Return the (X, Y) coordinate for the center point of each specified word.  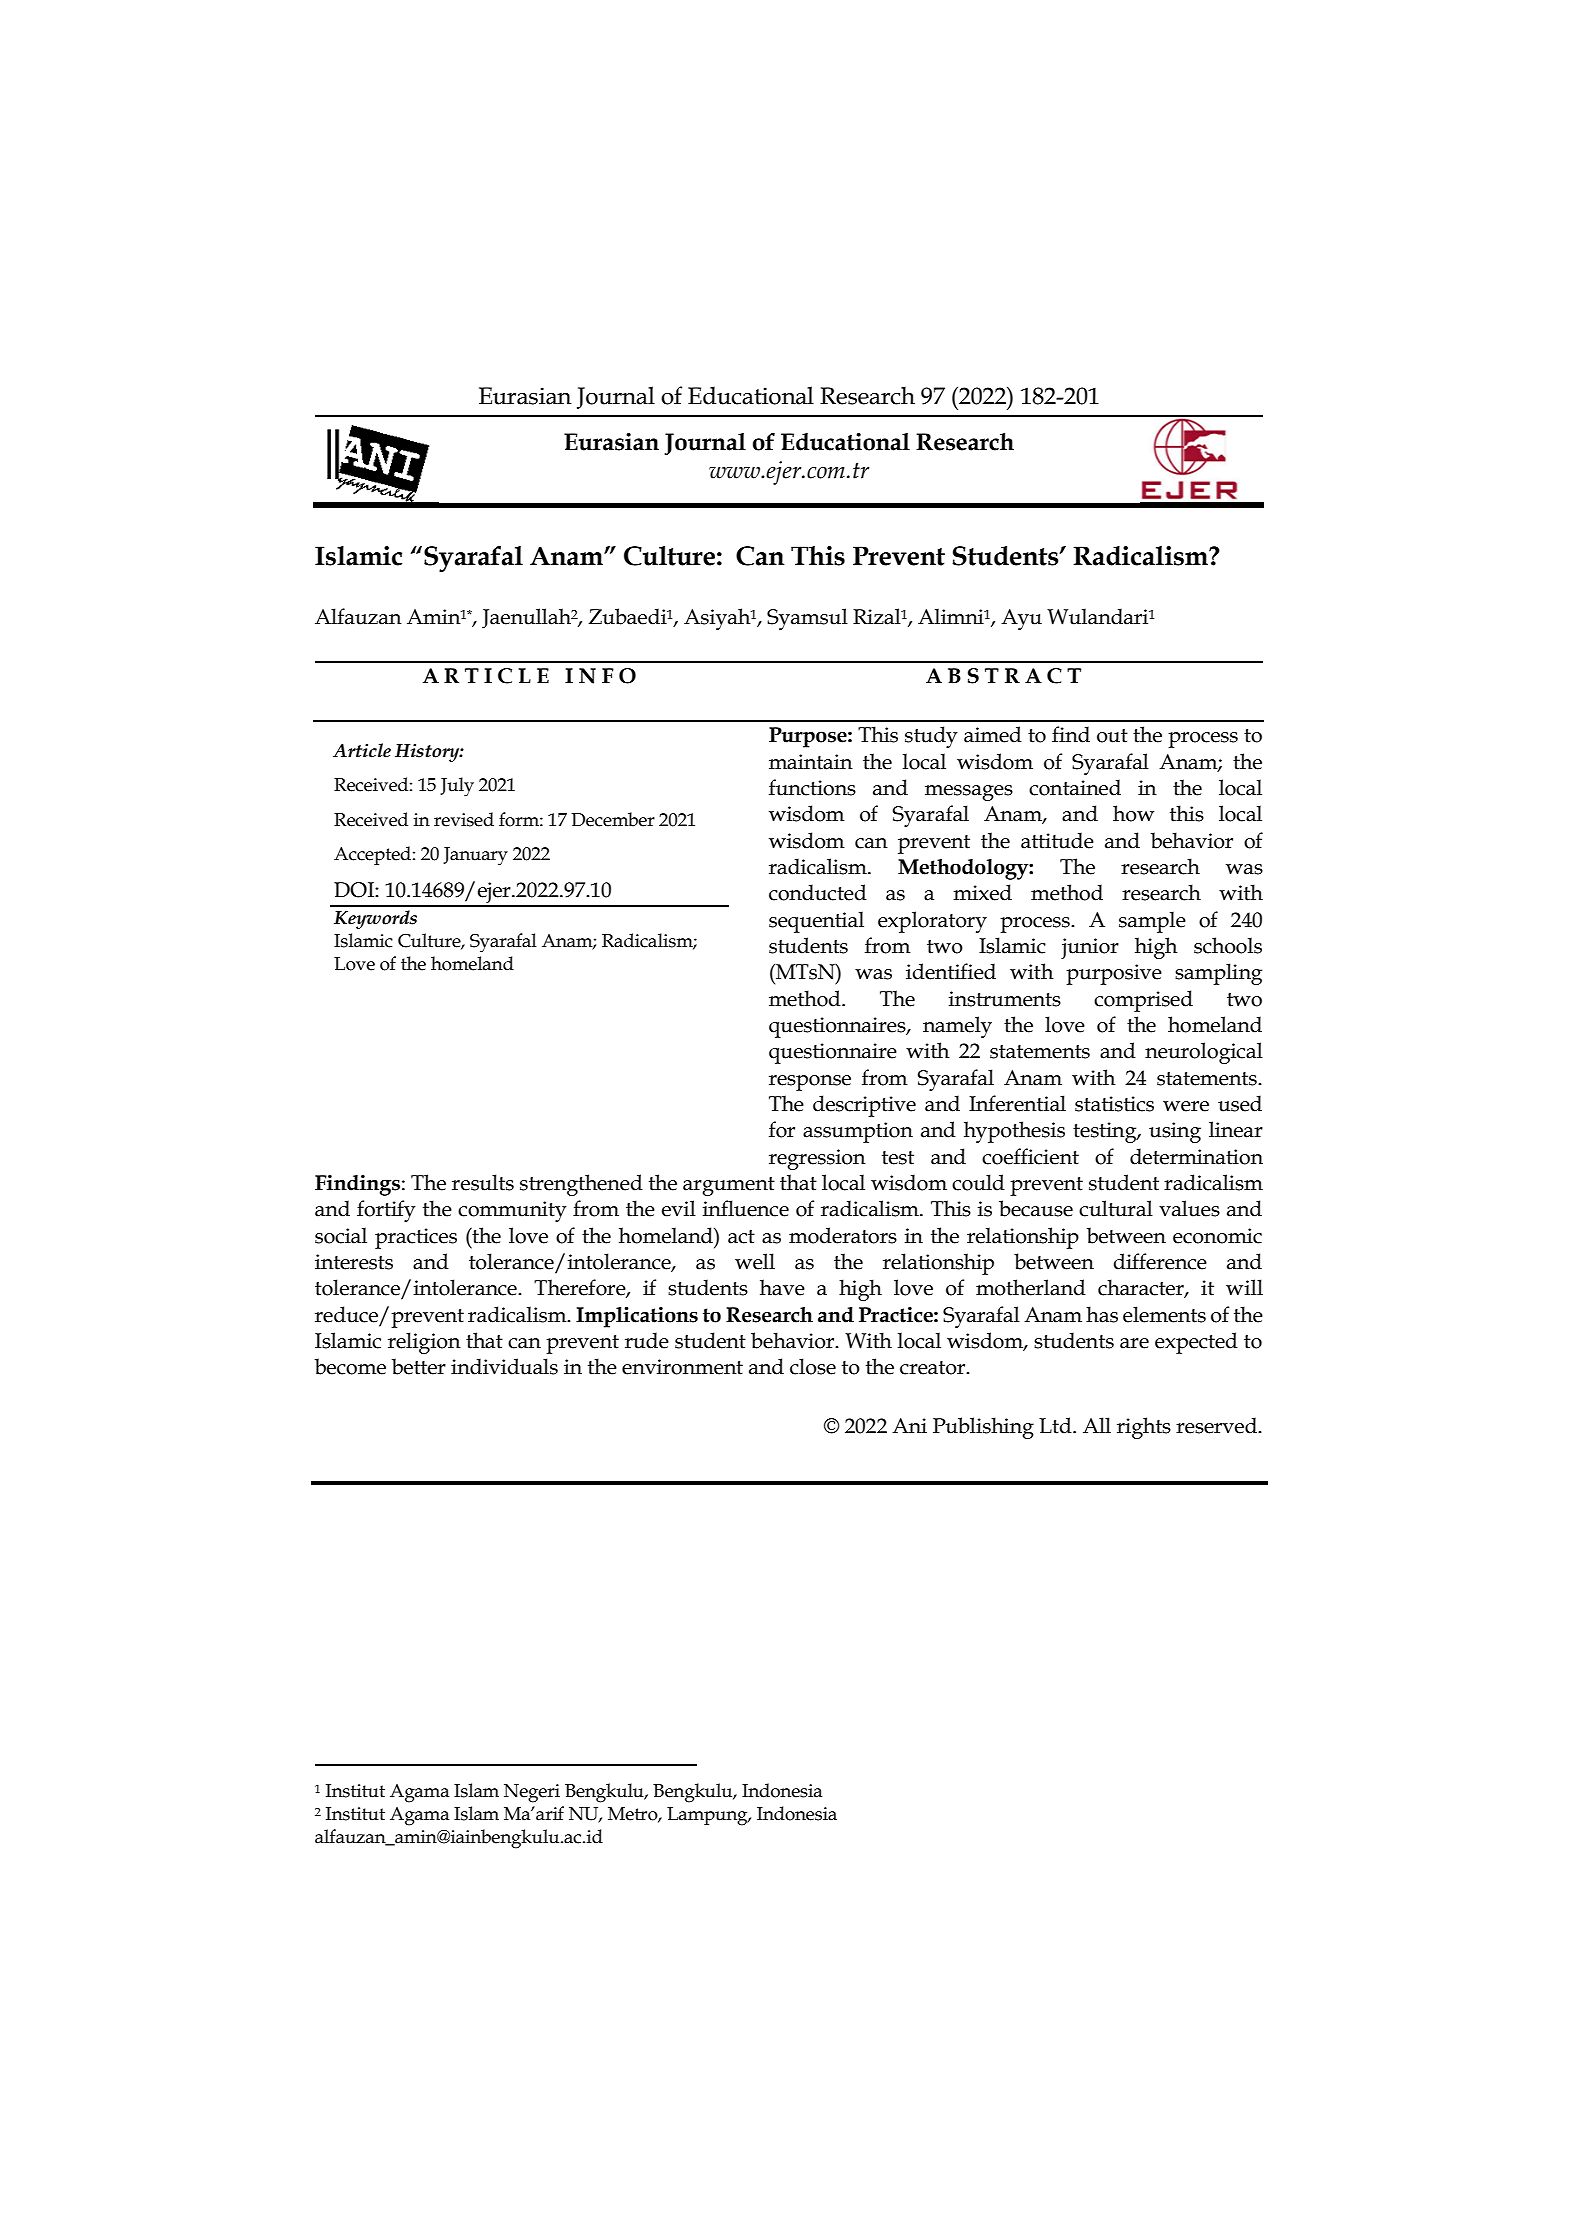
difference (1160, 1261)
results (483, 1182)
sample (1152, 922)
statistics (1114, 1104)
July (457, 787)
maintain (811, 762)
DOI (355, 890)
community (512, 1211)
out (1112, 736)
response (810, 1083)
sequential (816, 922)
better (419, 1366)
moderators (843, 1235)
